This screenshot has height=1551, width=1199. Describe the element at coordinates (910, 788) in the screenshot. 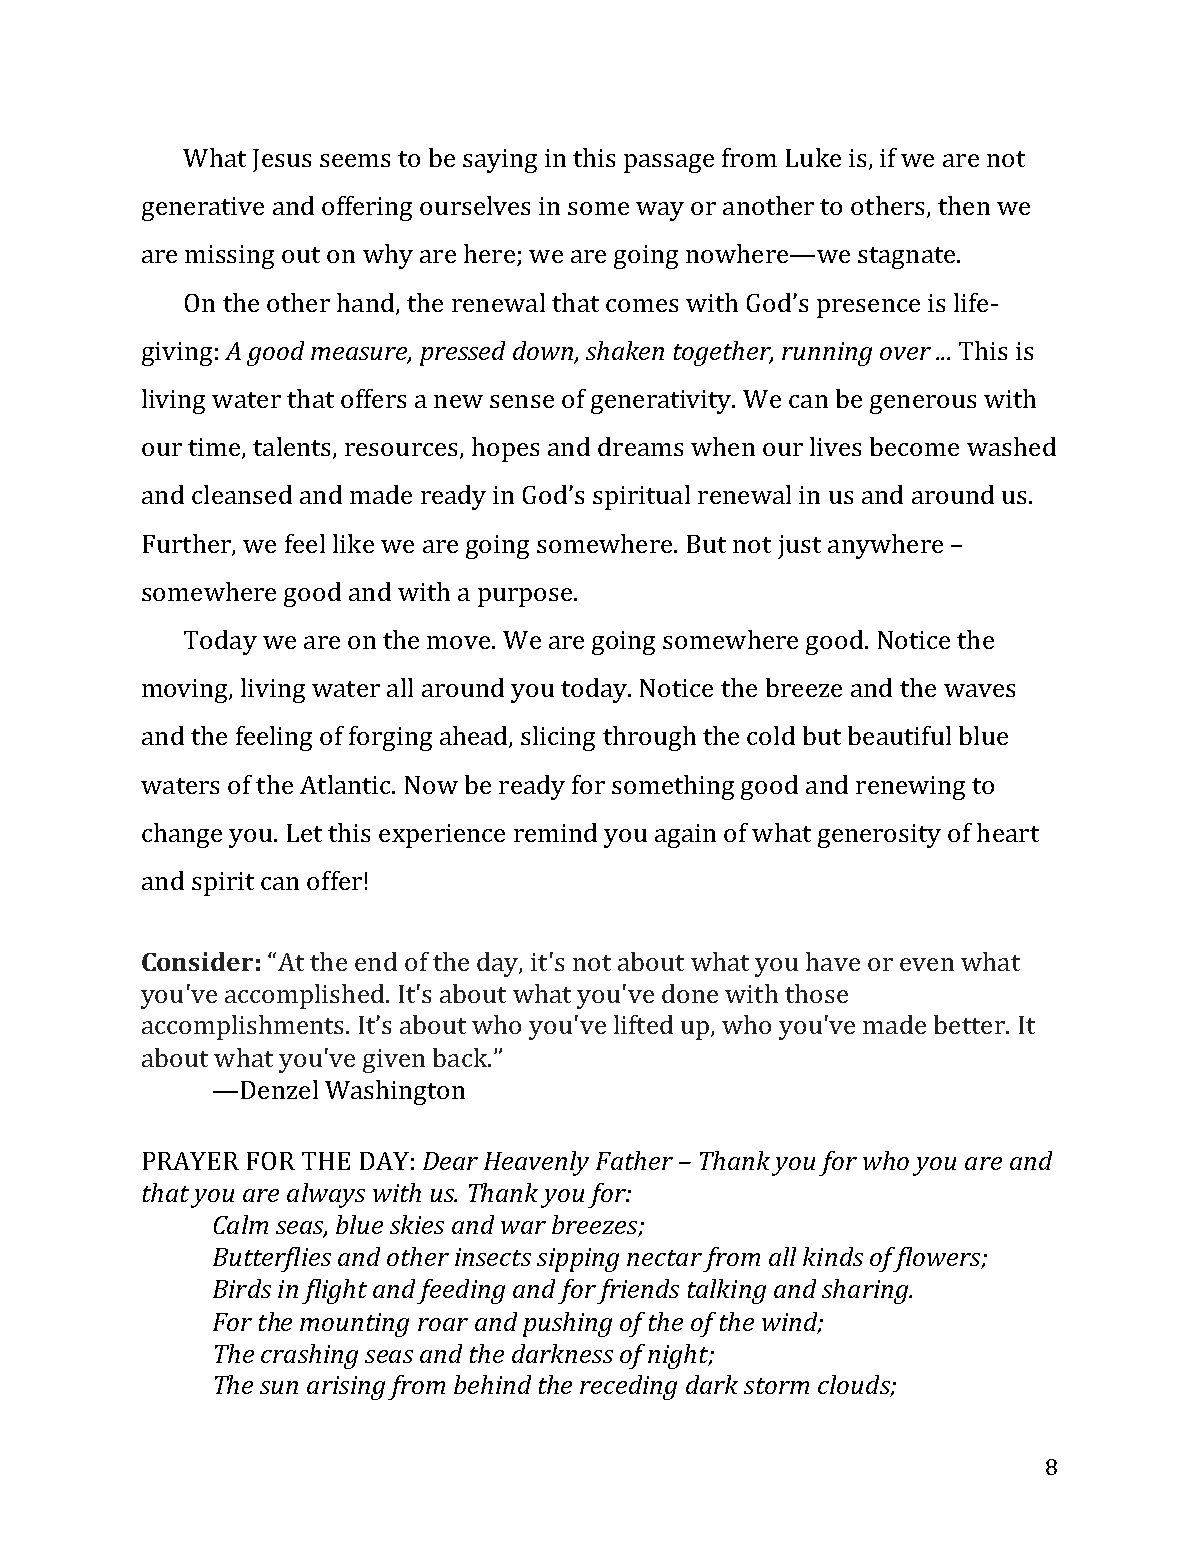

I see `renewing` at that location.
